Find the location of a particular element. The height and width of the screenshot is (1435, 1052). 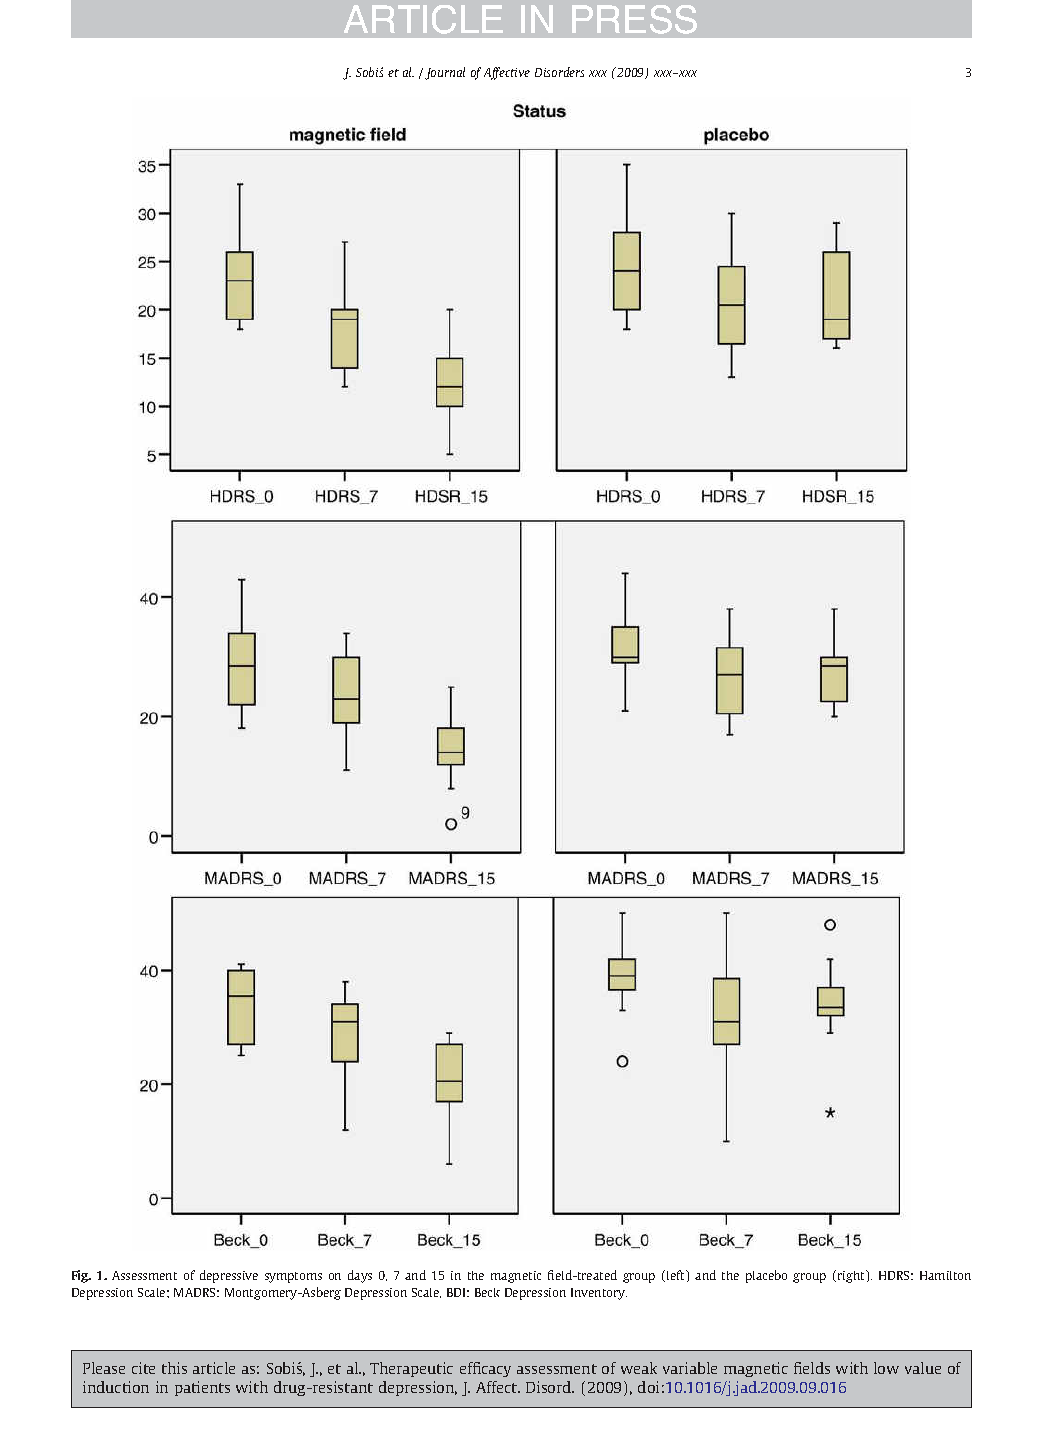

left is located at coordinates (677, 1276).
